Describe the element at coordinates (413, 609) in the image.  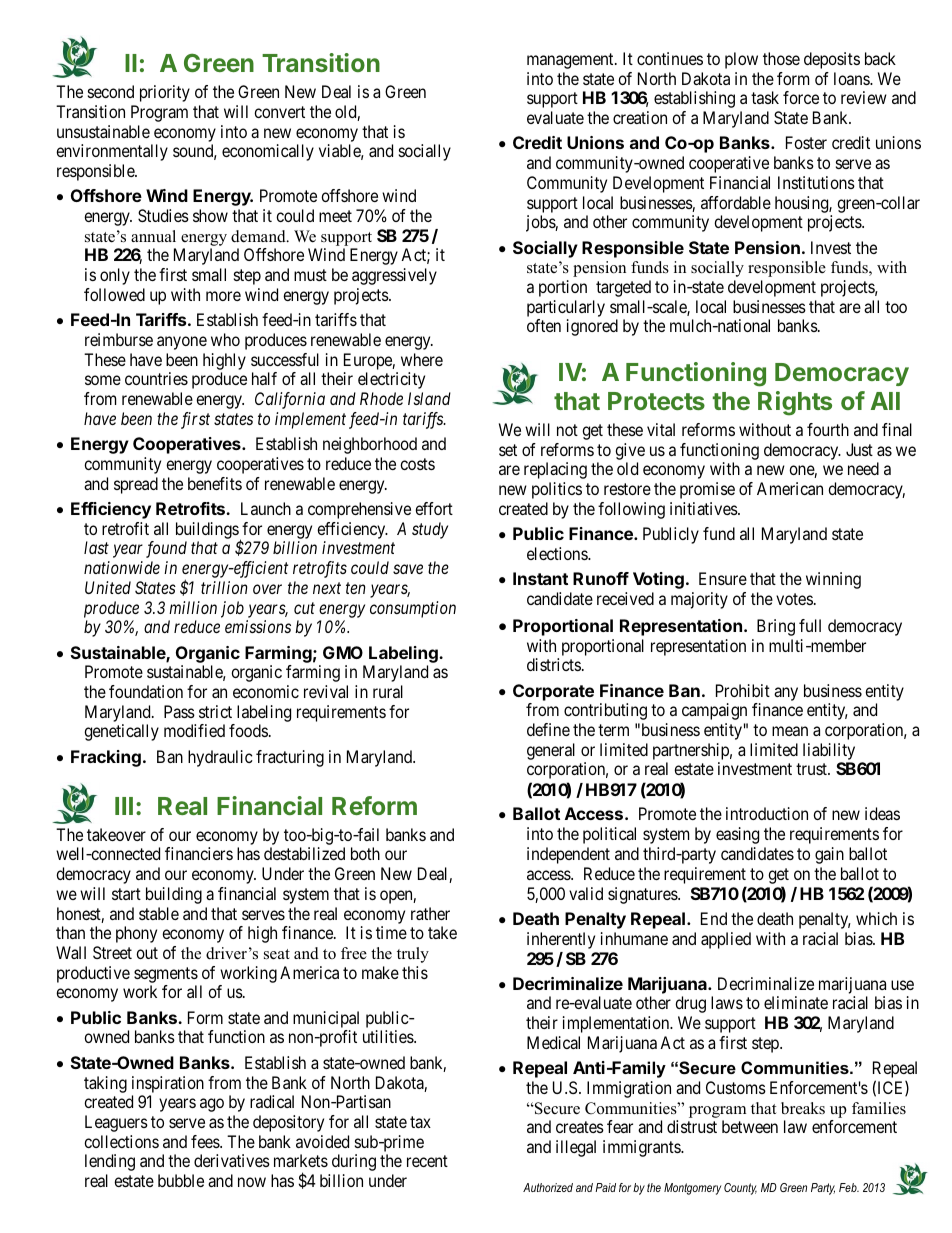
I see `consumption` at that location.
